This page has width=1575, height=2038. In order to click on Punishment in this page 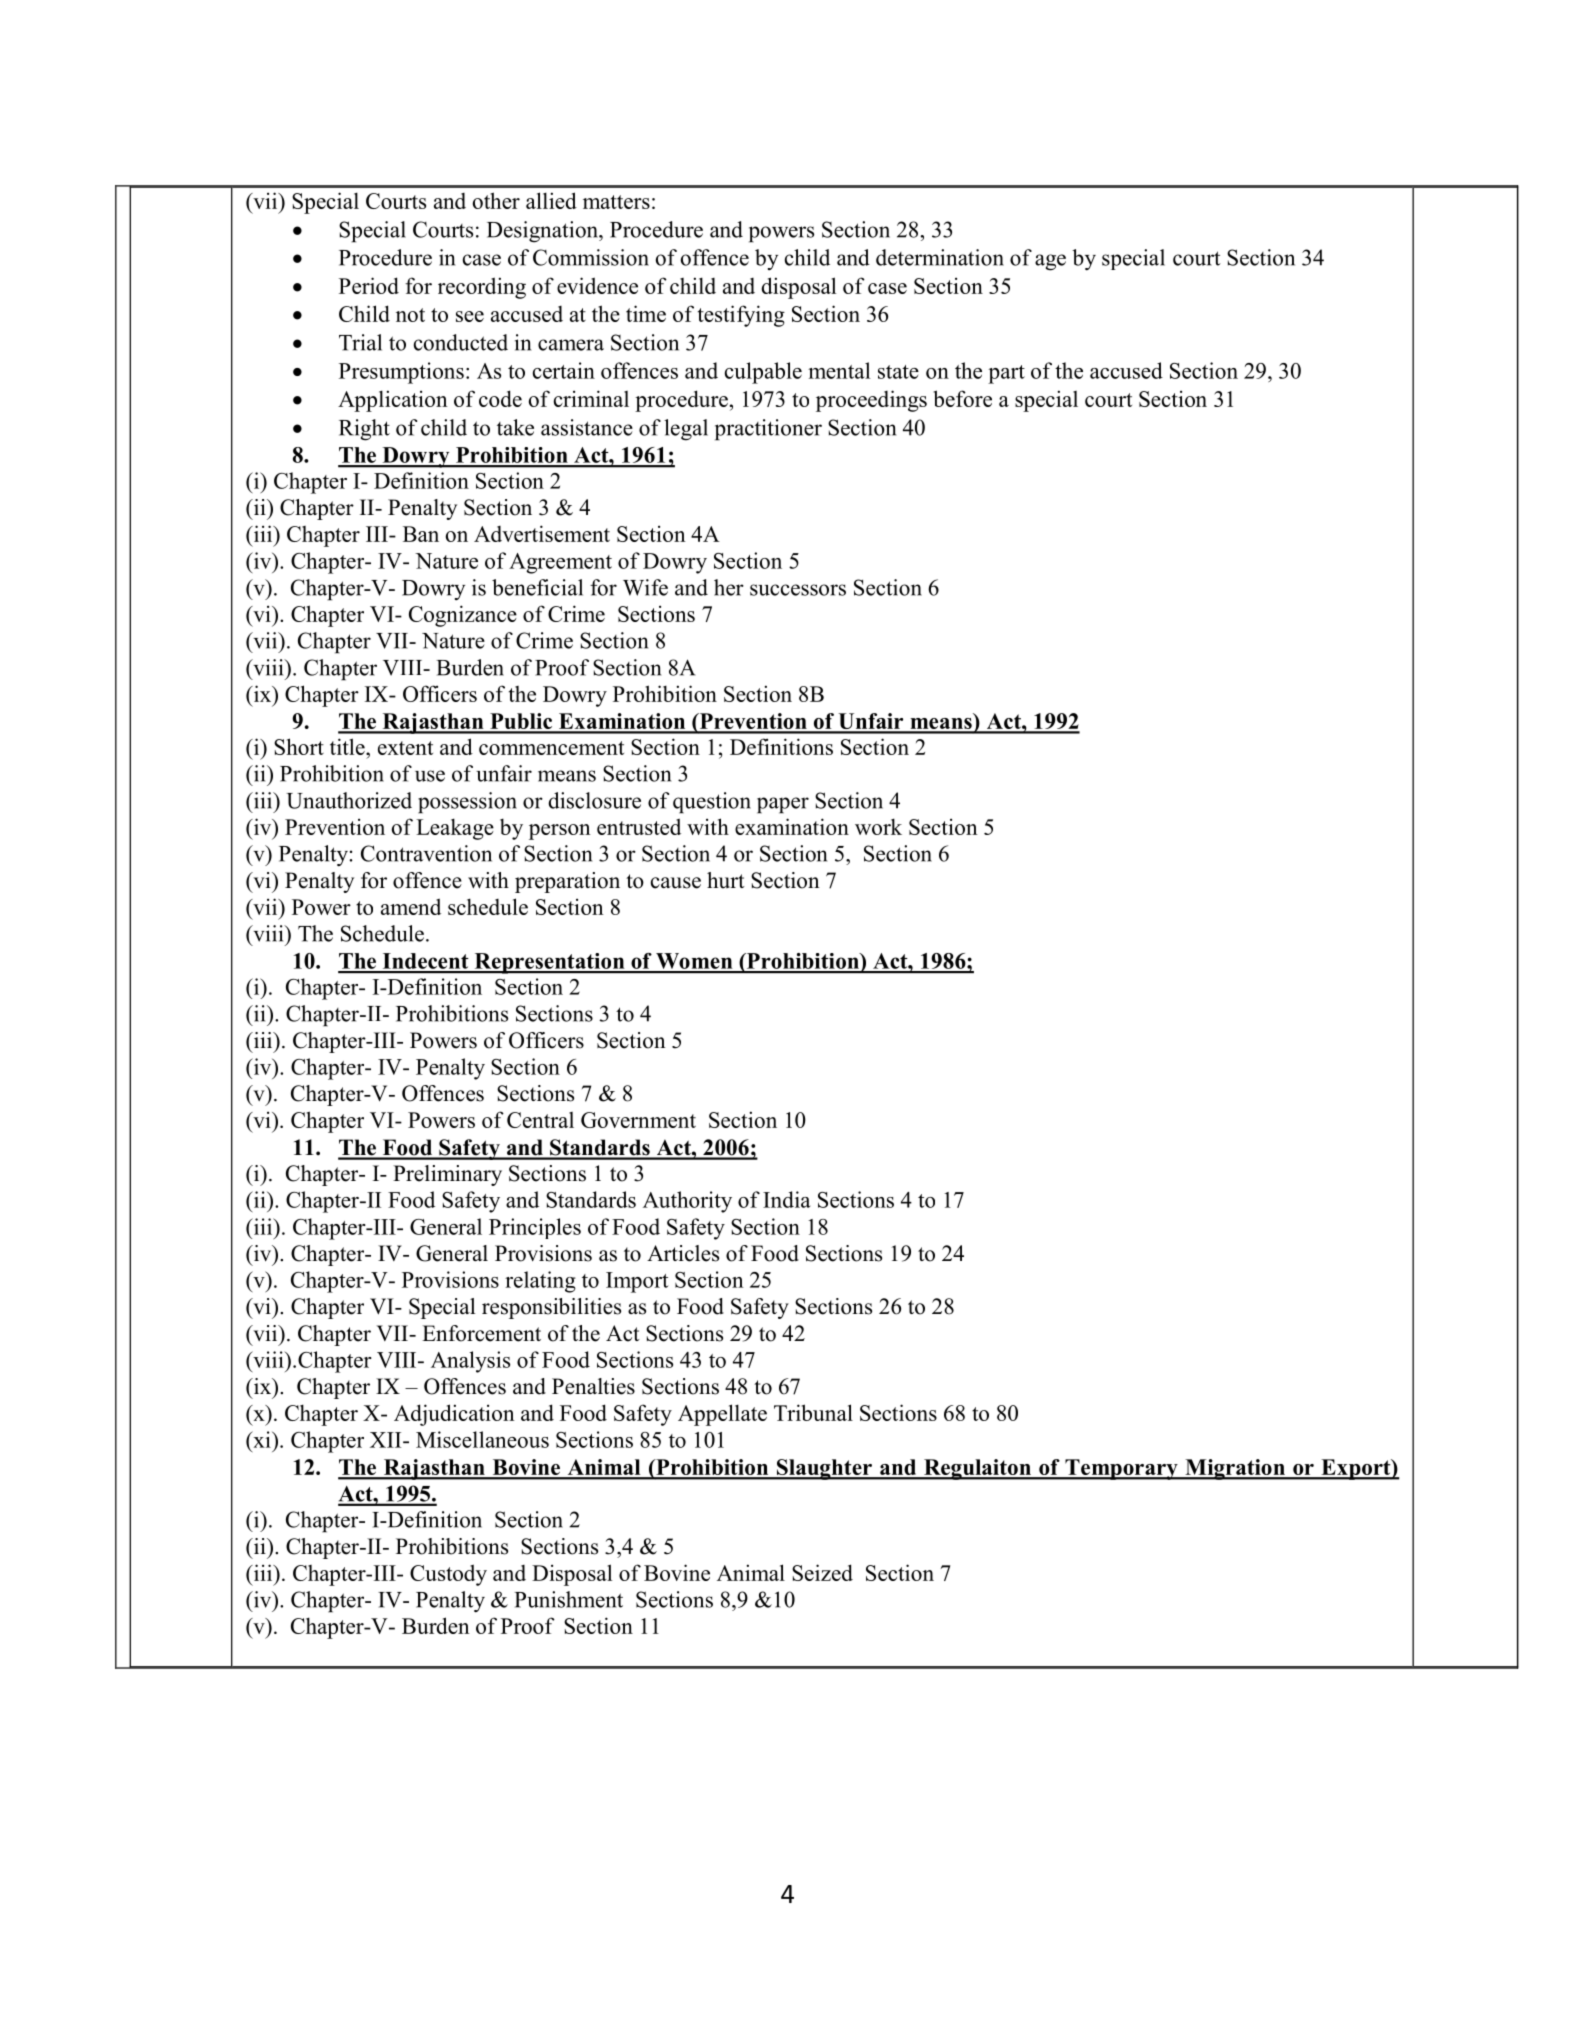, I will do `click(568, 1599)`.
